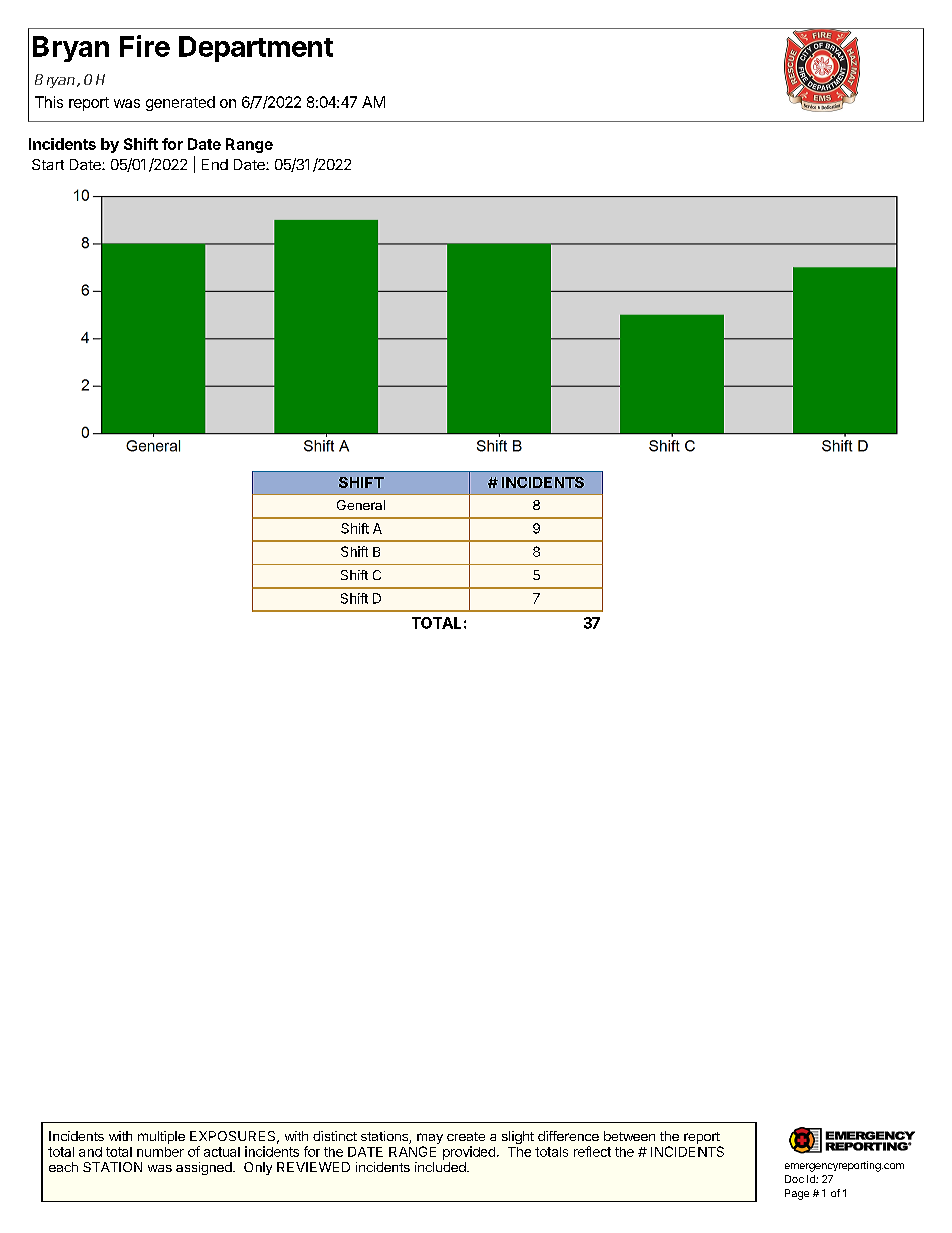  I want to click on General, so click(361, 505).
